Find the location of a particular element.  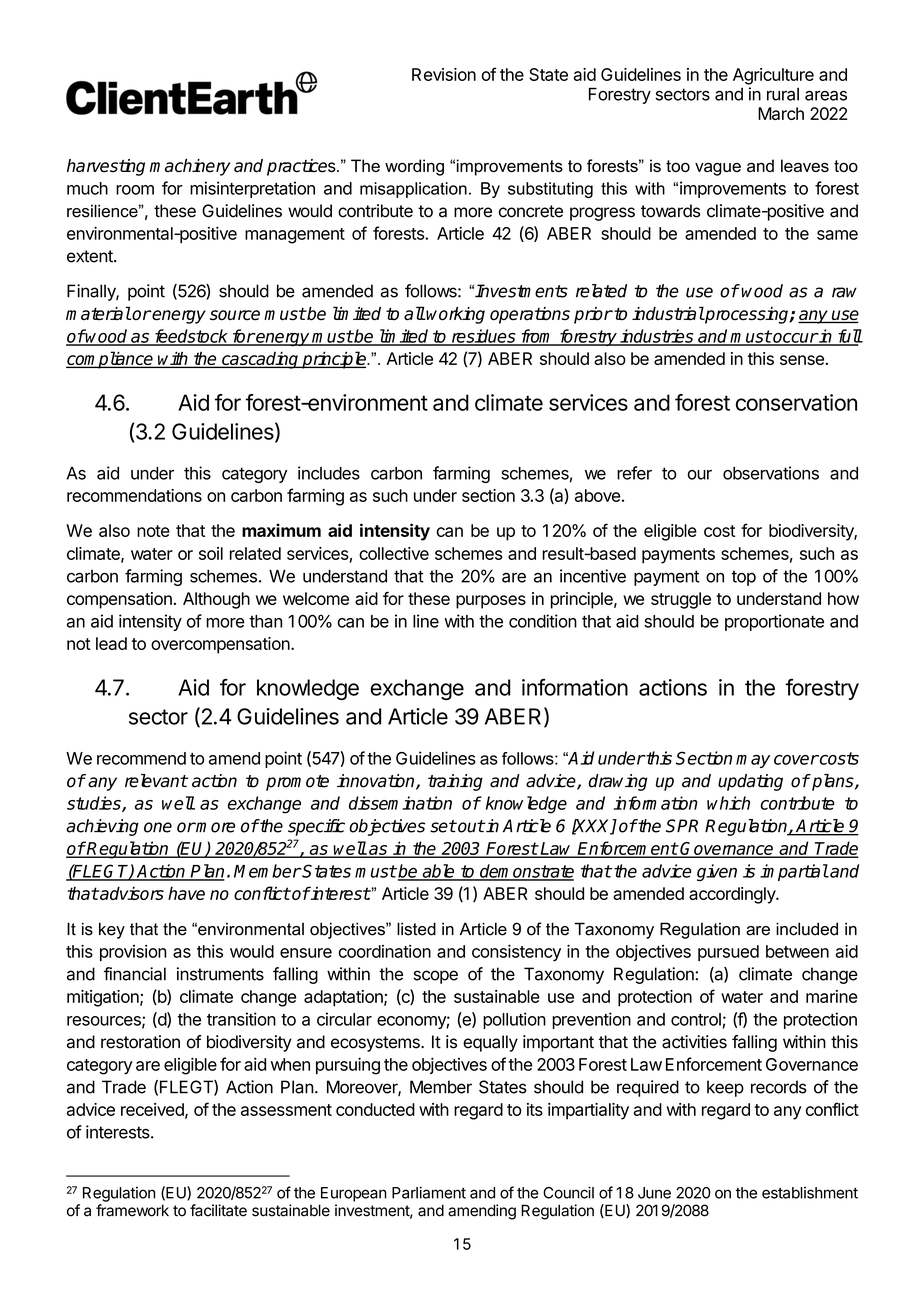

Revision is located at coordinates (444, 74).
